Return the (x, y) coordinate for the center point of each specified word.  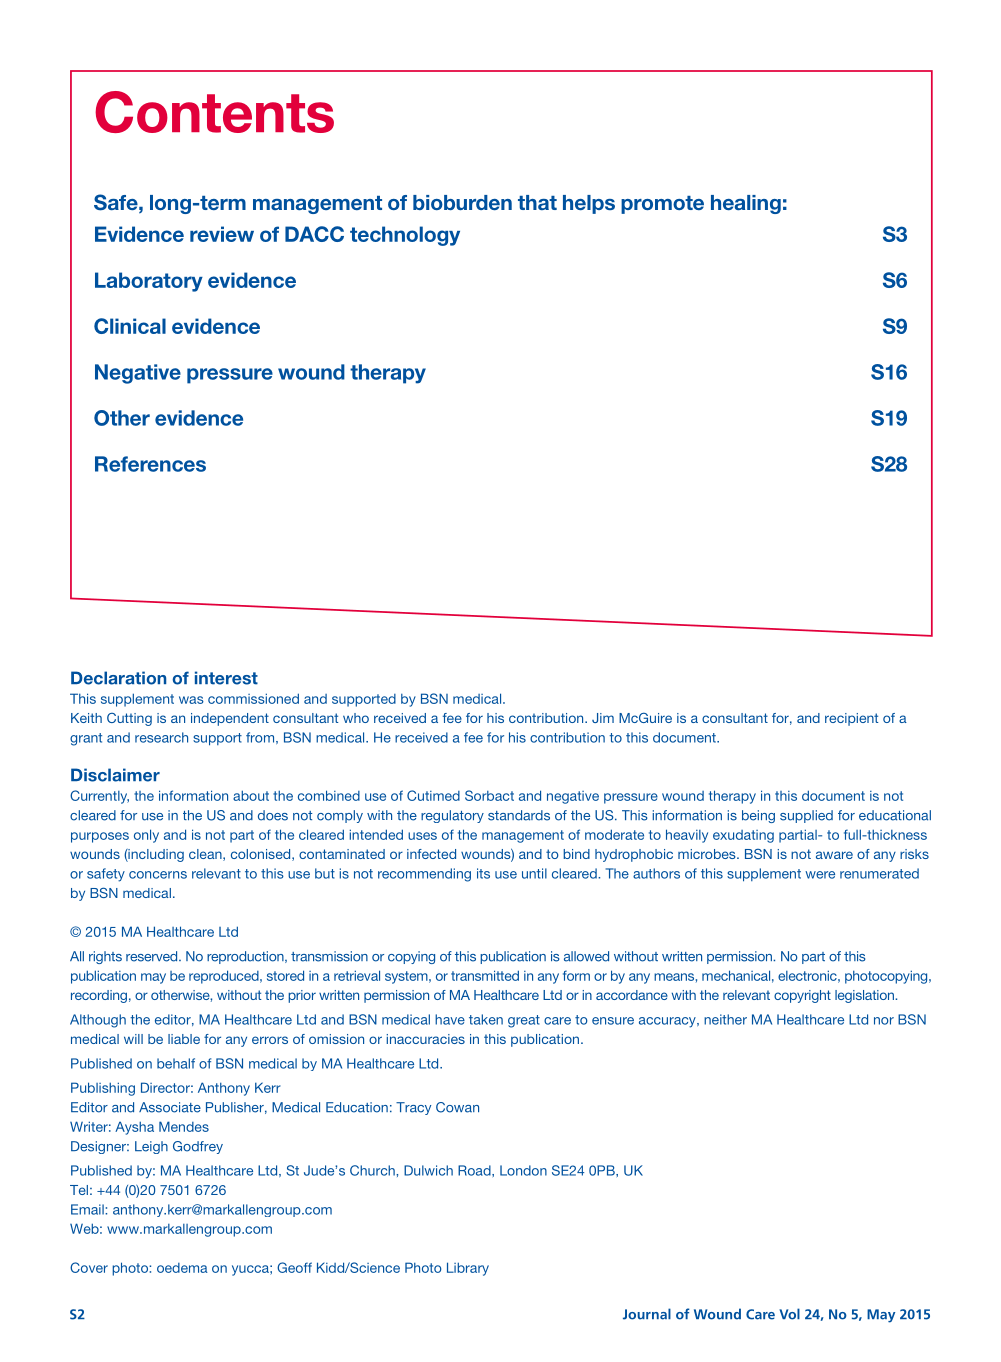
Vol (789, 1314)
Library (468, 1269)
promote (662, 205)
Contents (214, 112)
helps (589, 204)
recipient (852, 719)
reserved (153, 956)
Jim (603, 718)
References (150, 464)
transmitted (485, 975)
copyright (802, 996)
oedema (182, 1268)
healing (746, 204)
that (537, 202)
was (191, 700)
